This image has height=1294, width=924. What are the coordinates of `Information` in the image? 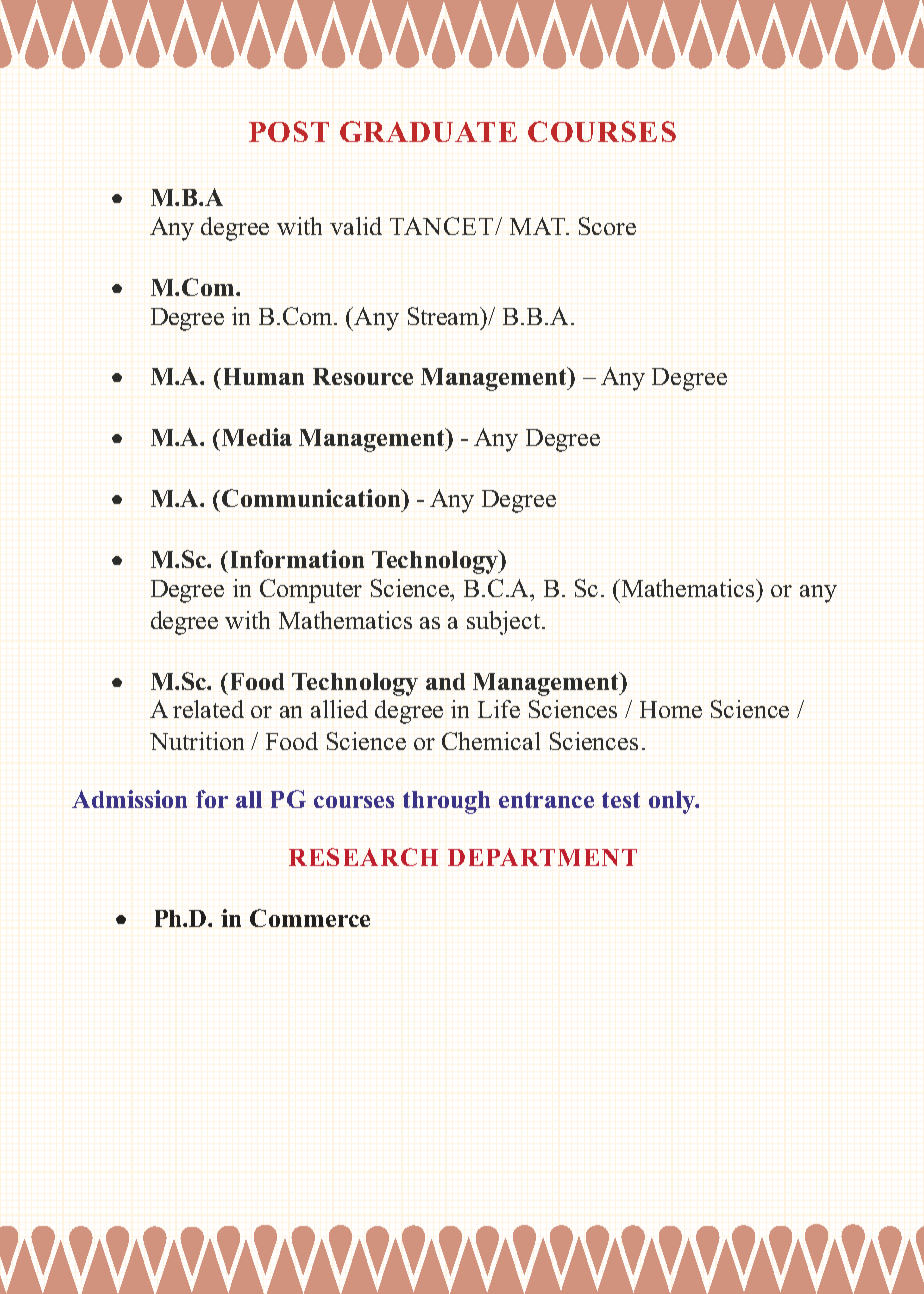 It's located at (295, 559).
